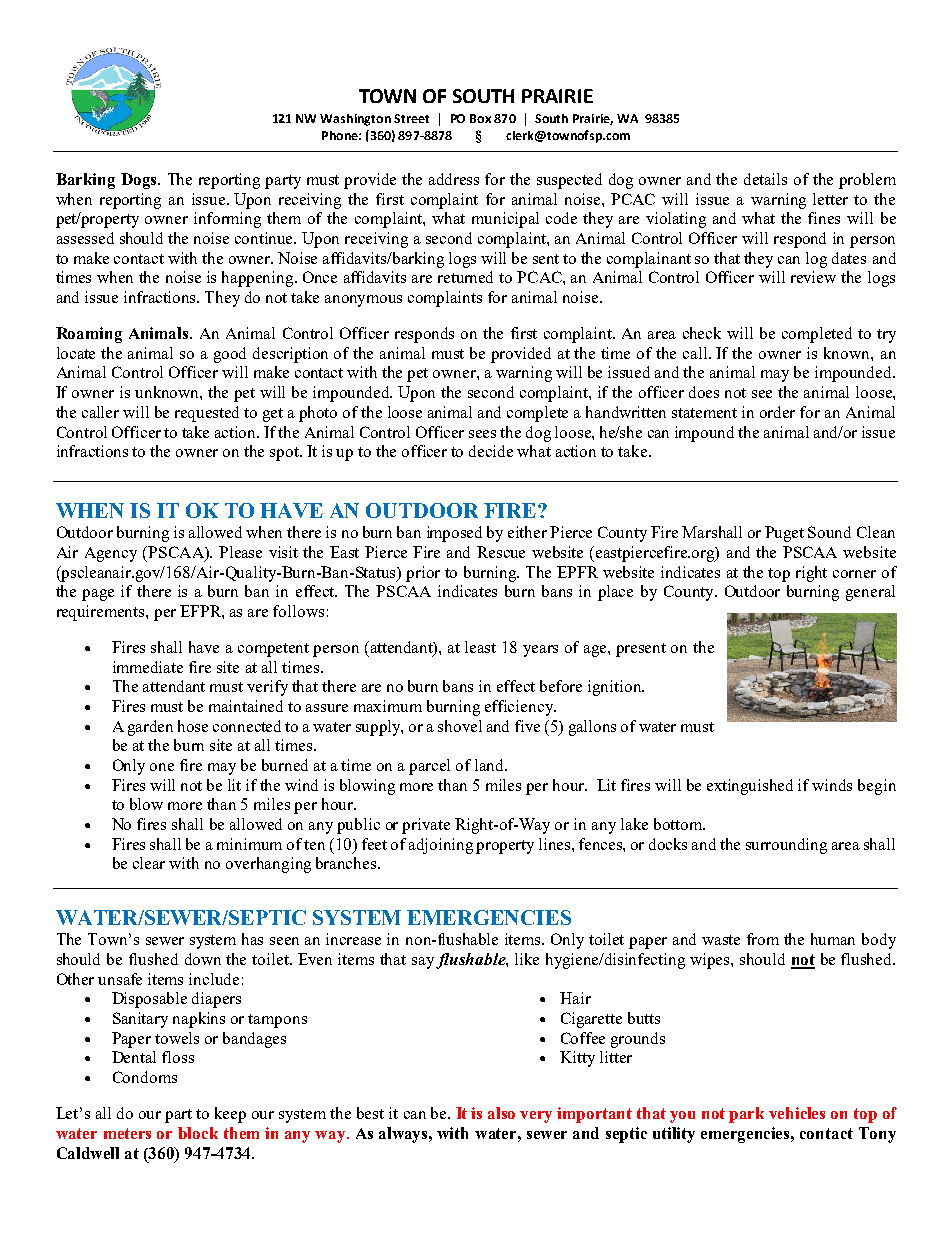 The width and height of the page is (952, 1233). What do you see at coordinates (480, 118) in the page?
I see `Box` at bounding box center [480, 118].
